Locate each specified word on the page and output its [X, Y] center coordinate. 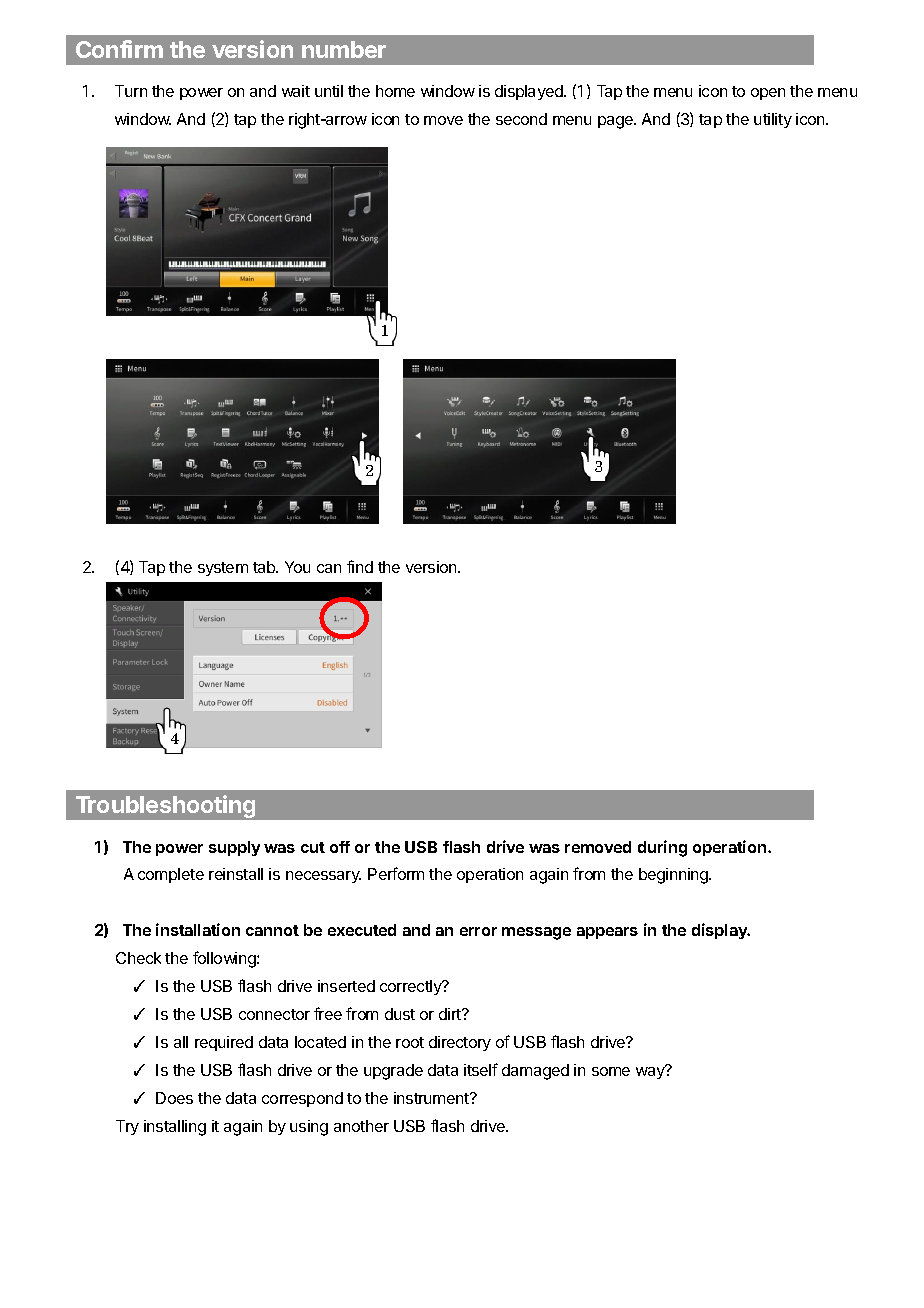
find [360, 566]
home [395, 91]
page [616, 122]
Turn [131, 91]
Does [174, 1098]
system [223, 569]
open [768, 94]
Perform [396, 873]
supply [234, 848]
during [662, 848]
